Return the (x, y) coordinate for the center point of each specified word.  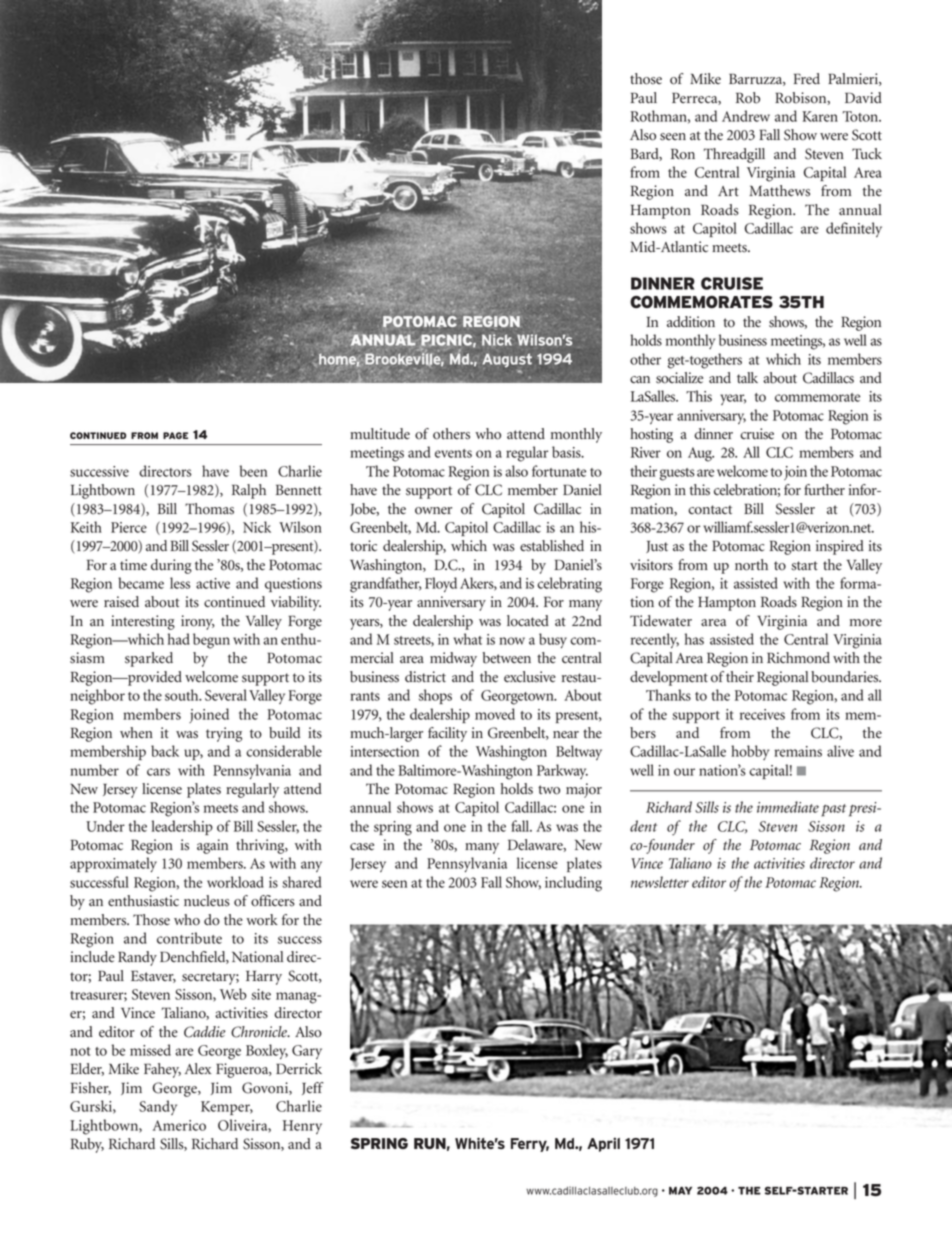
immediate (788, 807)
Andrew (746, 116)
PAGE (175, 435)
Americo (179, 1125)
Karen (820, 116)
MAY (680, 1191)
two (549, 790)
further (824, 490)
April (603, 1144)
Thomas (209, 509)
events (453, 453)
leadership (182, 827)
